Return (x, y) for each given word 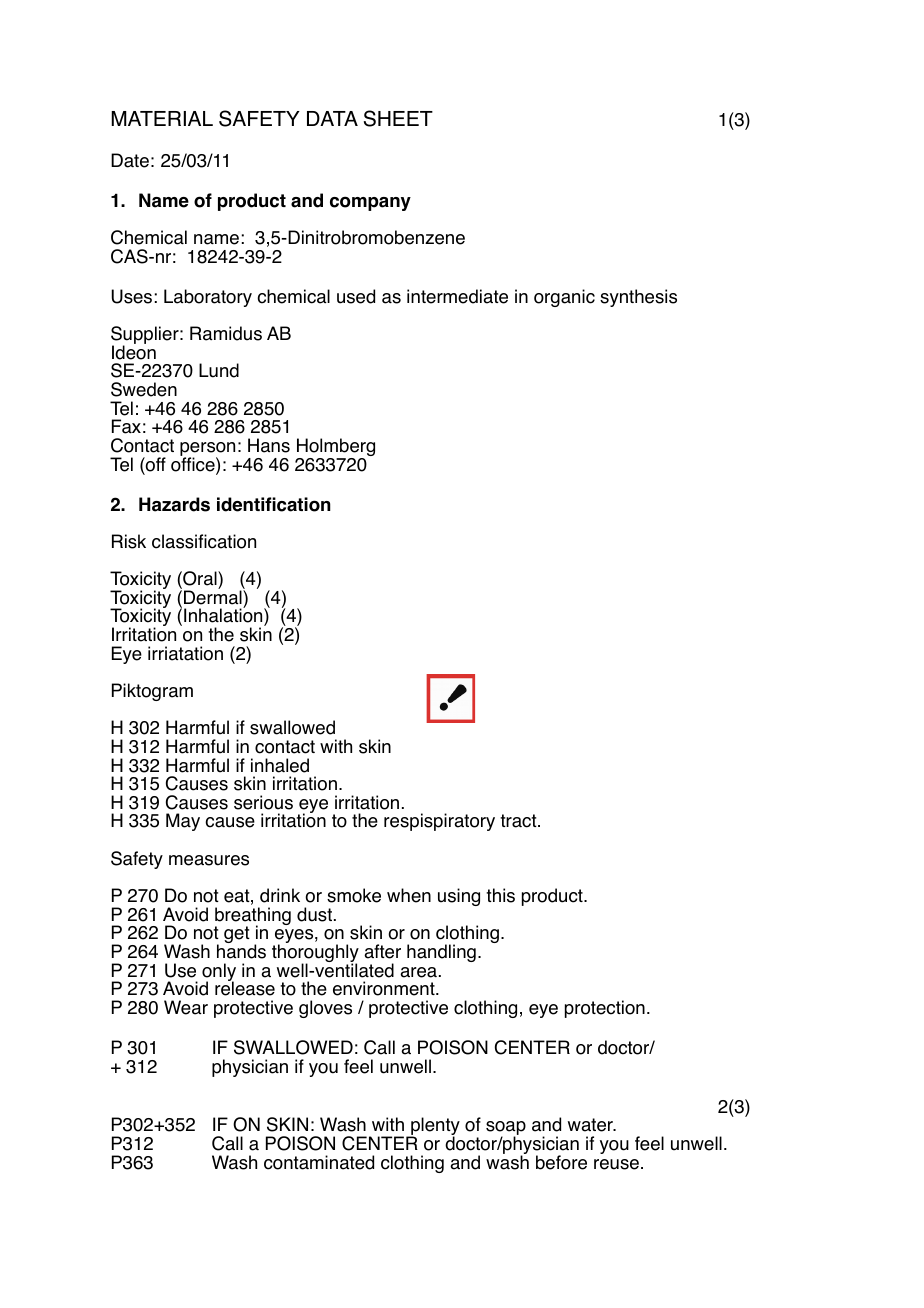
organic (564, 298)
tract (519, 821)
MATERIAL (162, 118)
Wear (186, 1007)
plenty (434, 1127)
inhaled (280, 765)
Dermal (214, 596)
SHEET (398, 118)
